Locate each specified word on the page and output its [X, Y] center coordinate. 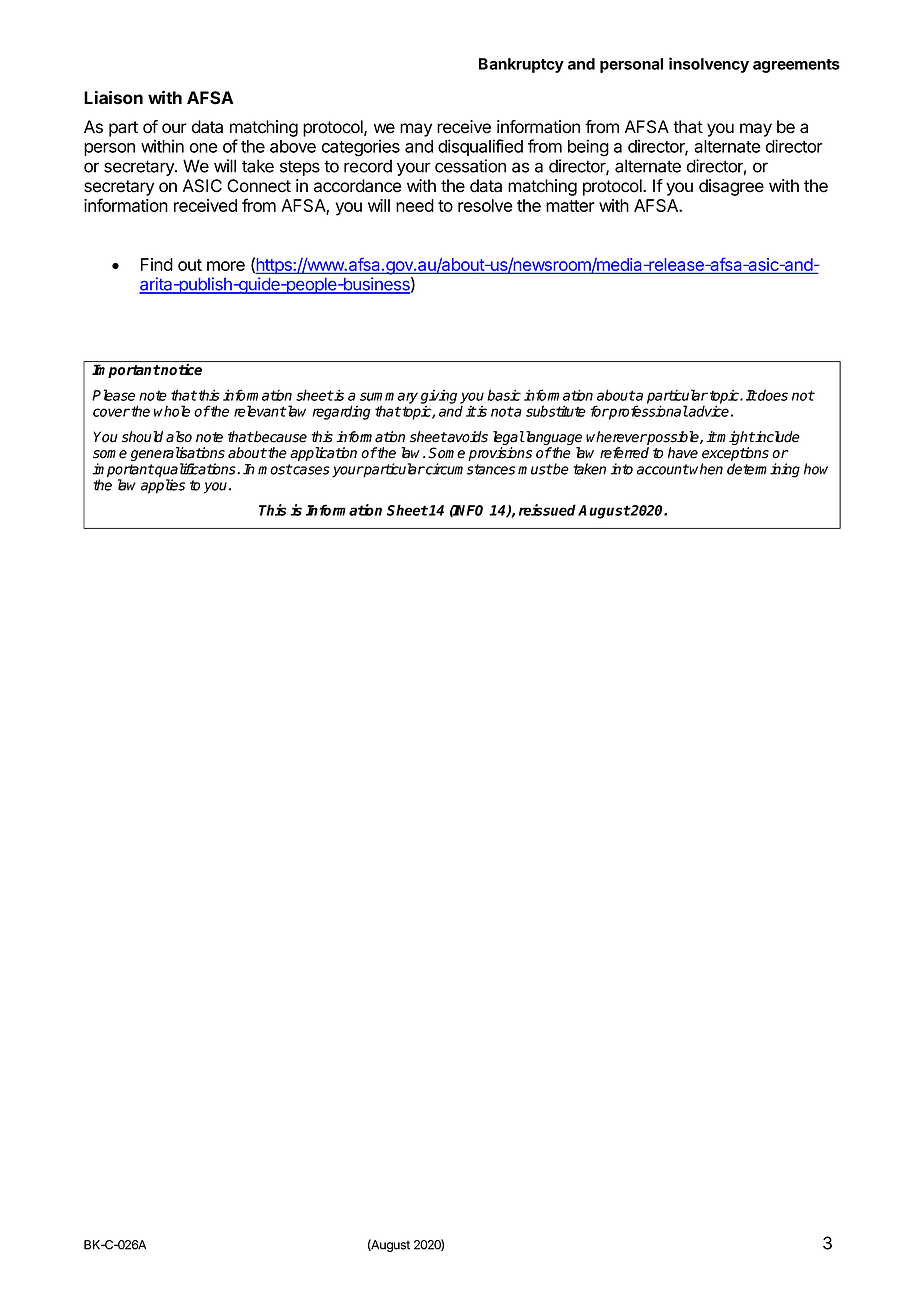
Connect [259, 186]
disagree [731, 187]
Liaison [113, 97]
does [772, 395]
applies [163, 486]
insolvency [709, 65]
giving [439, 397]
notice [180, 369]
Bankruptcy [521, 65]
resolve [485, 205]
